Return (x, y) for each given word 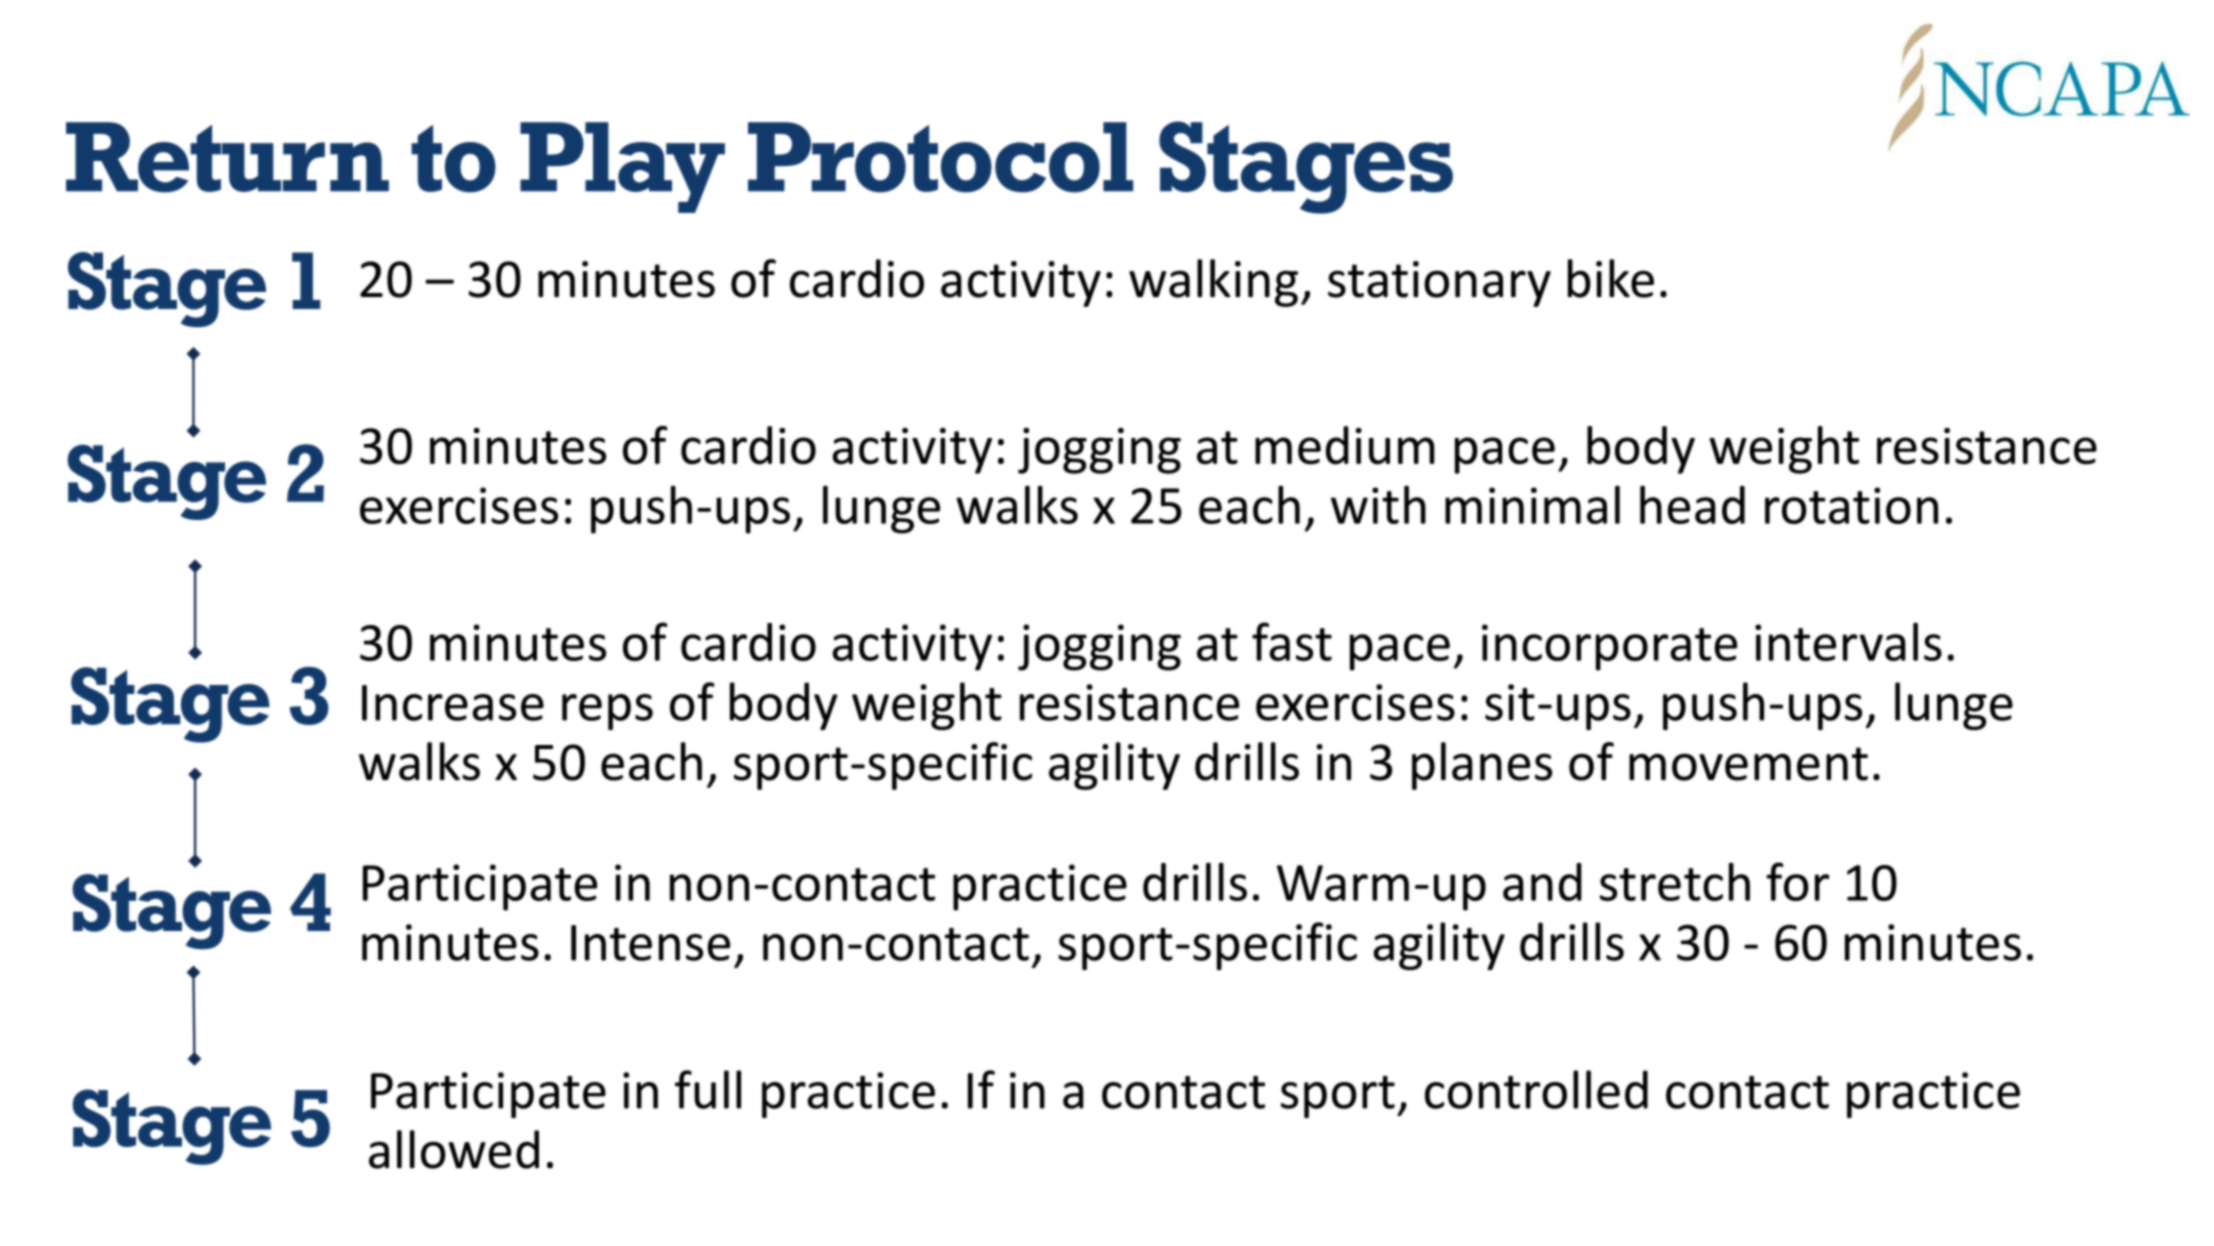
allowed (454, 1149)
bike (1611, 278)
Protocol (940, 157)
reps (607, 712)
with (1378, 505)
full (708, 1089)
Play (622, 167)
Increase (453, 703)
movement (1748, 764)
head (1692, 505)
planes (1482, 766)
